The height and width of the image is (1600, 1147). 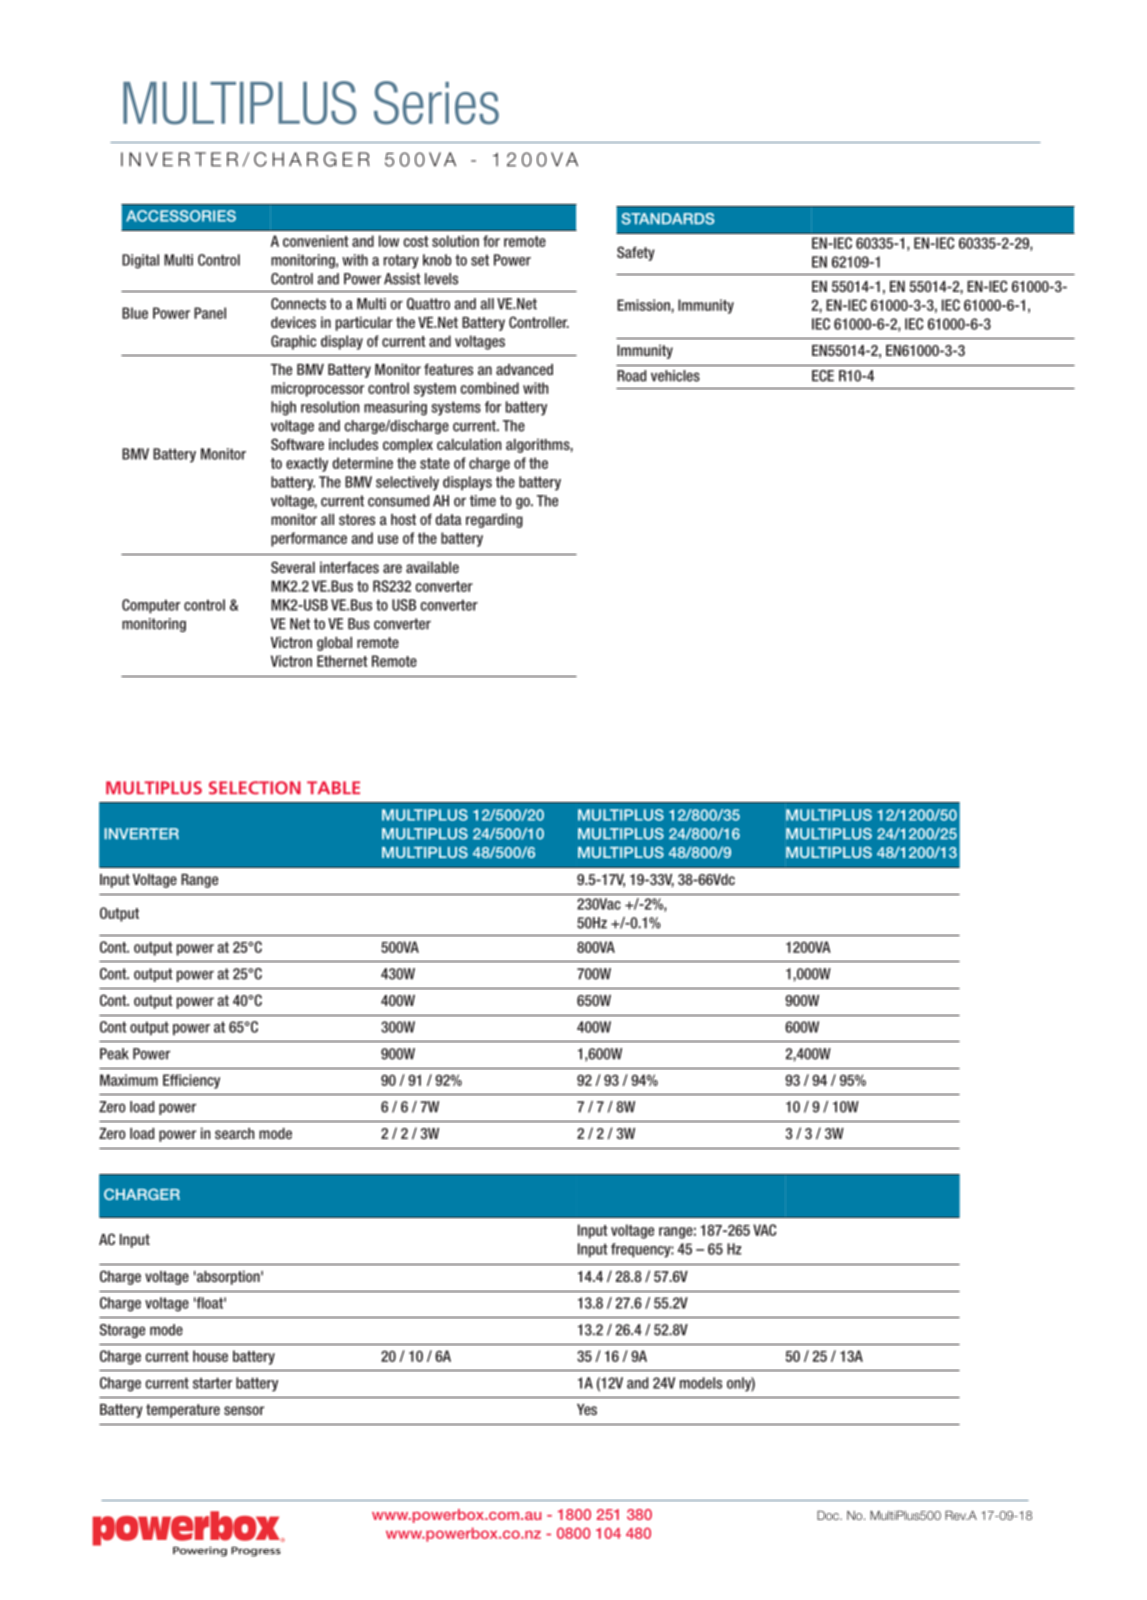 I want to click on ACCESSORIES, so click(x=181, y=216).
